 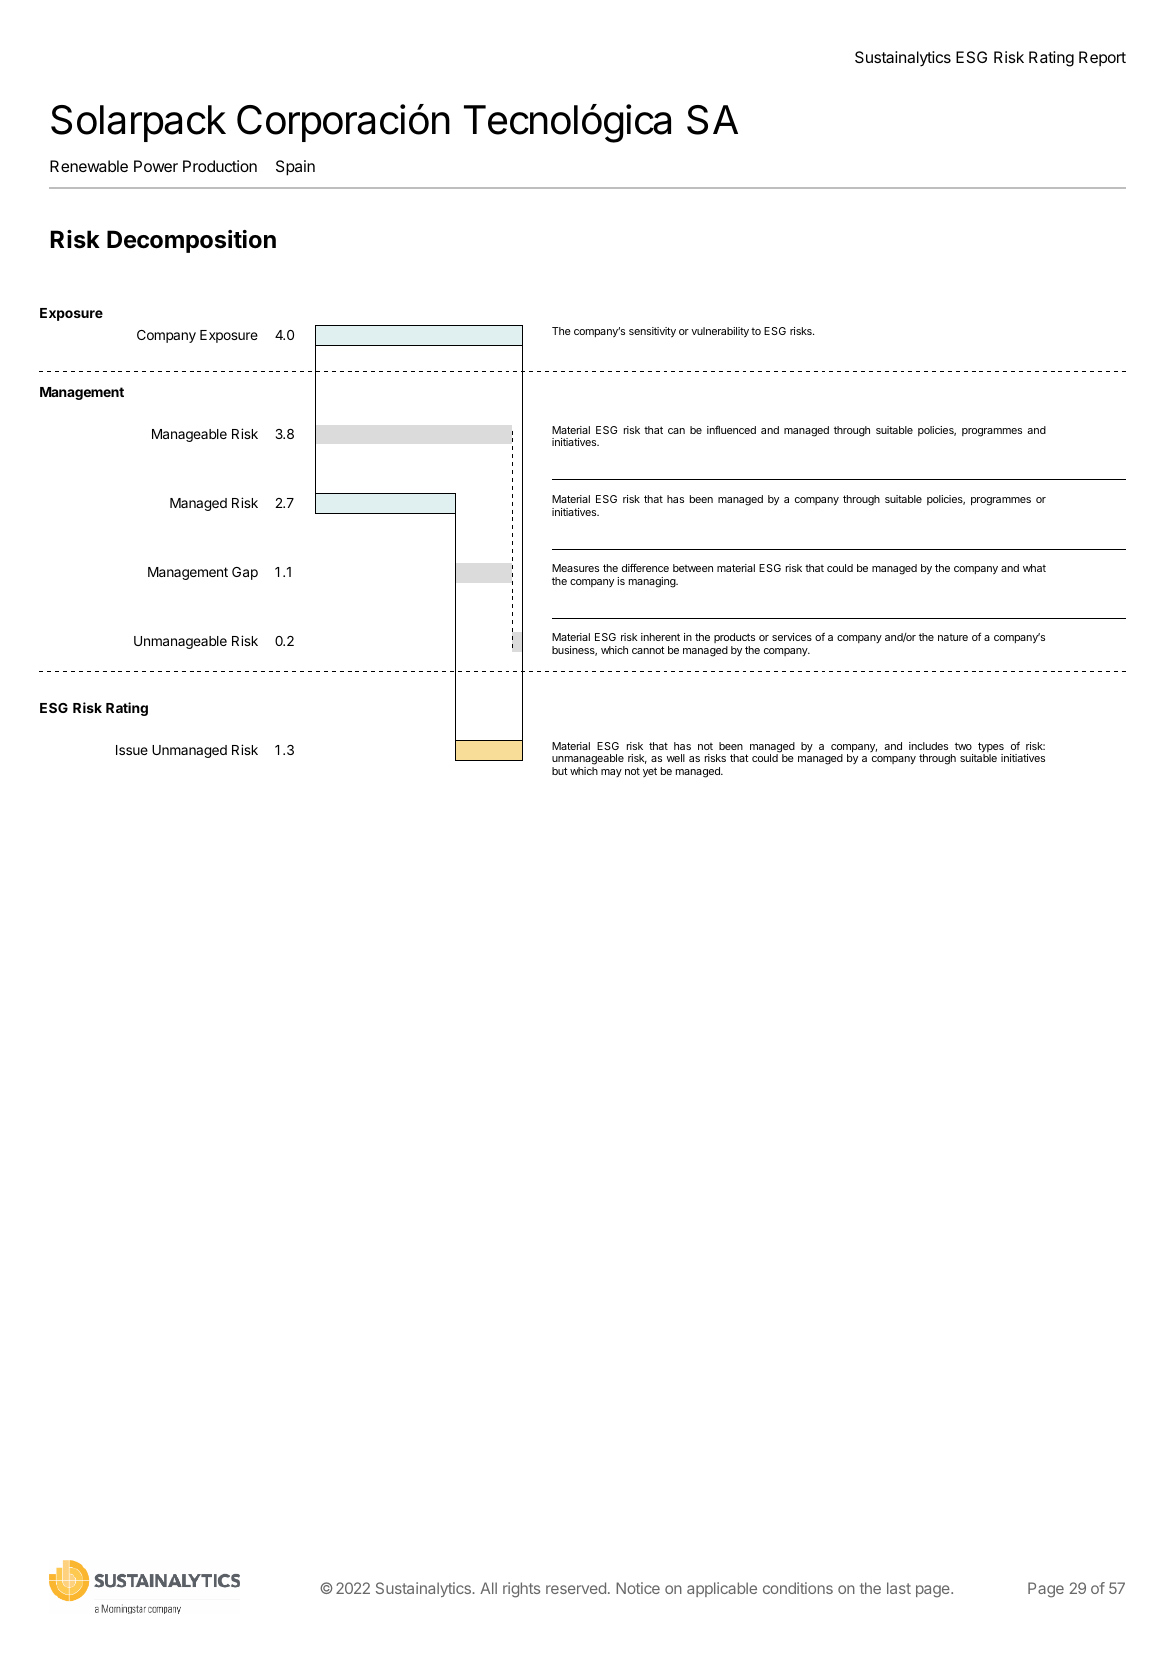 I want to click on types, so click(x=991, y=748).
